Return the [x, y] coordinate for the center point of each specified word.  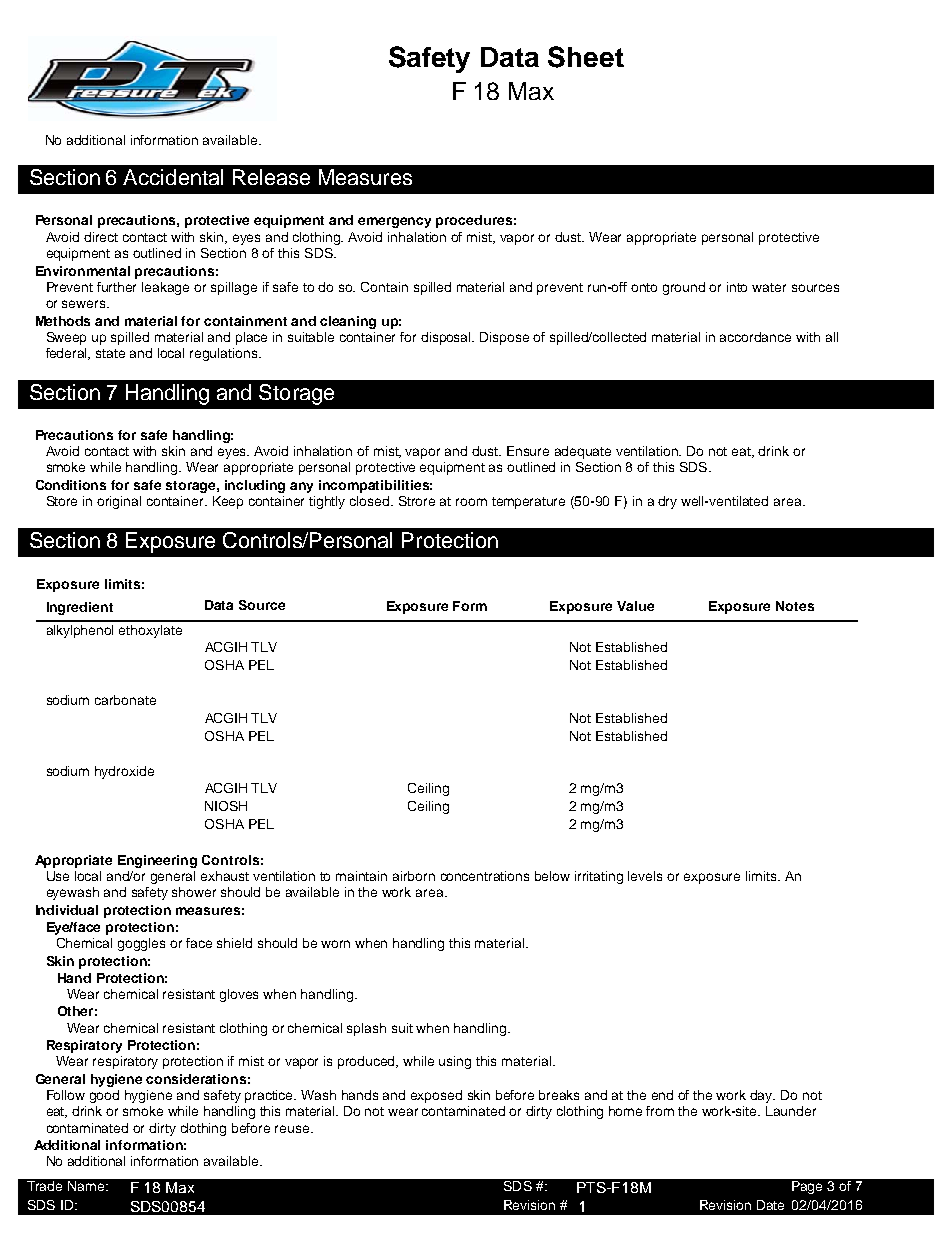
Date [770, 1205]
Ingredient [80, 608]
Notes [795, 606]
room [471, 502]
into [737, 287]
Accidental [173, 177]
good [104, 1096]
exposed [436, 1096]
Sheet [586, 57]
